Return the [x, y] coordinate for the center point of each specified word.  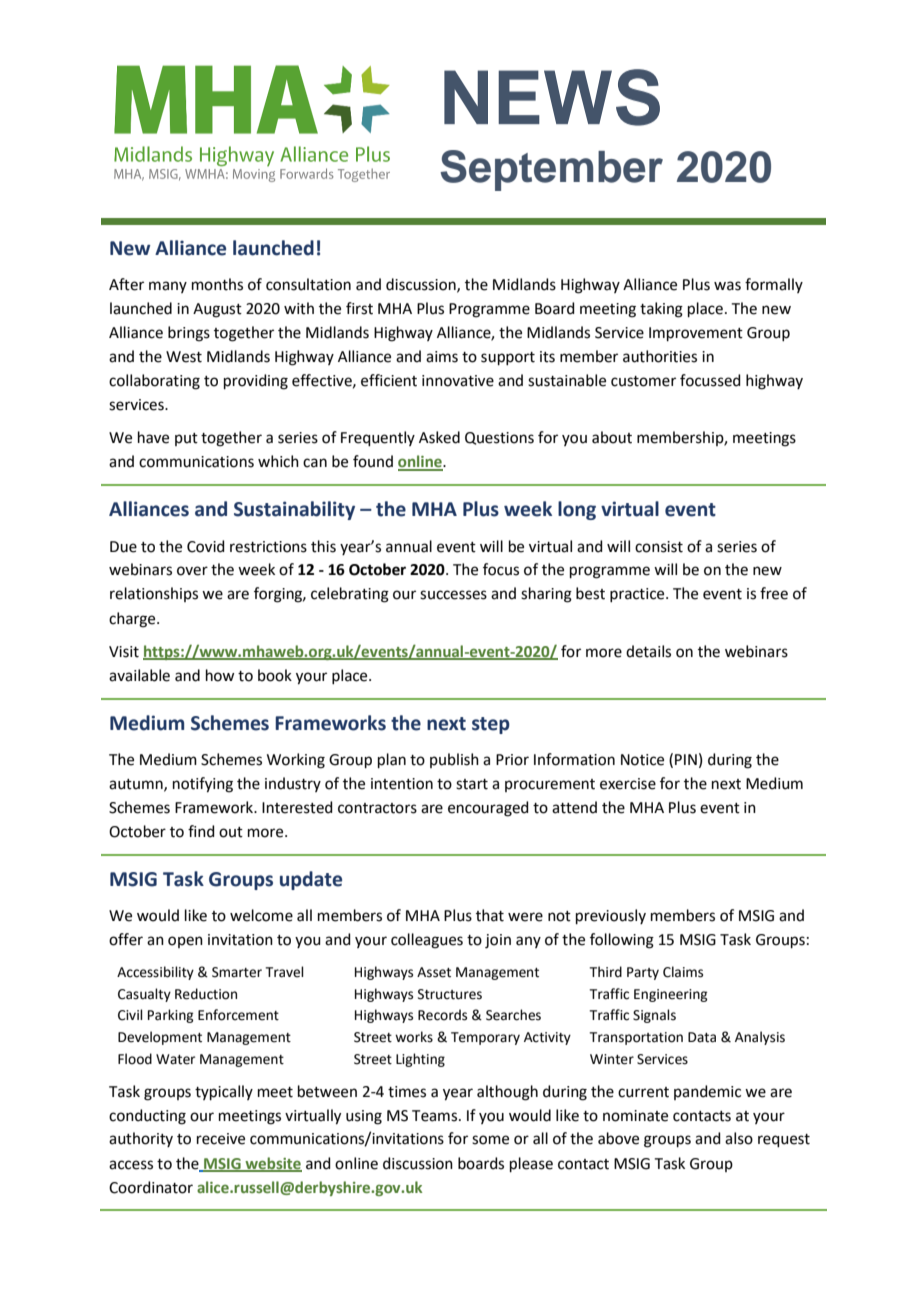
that [490, 915]
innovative [458, 381]
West [184, 357]
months [217, 284]
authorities [660, 356]
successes [453, 595]
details [648, 651]
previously [611, 916]
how [220, 675]
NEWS [552, 97]
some [490, 1140]
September [551, 170]
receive [221, 1139]
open [185, 942]
